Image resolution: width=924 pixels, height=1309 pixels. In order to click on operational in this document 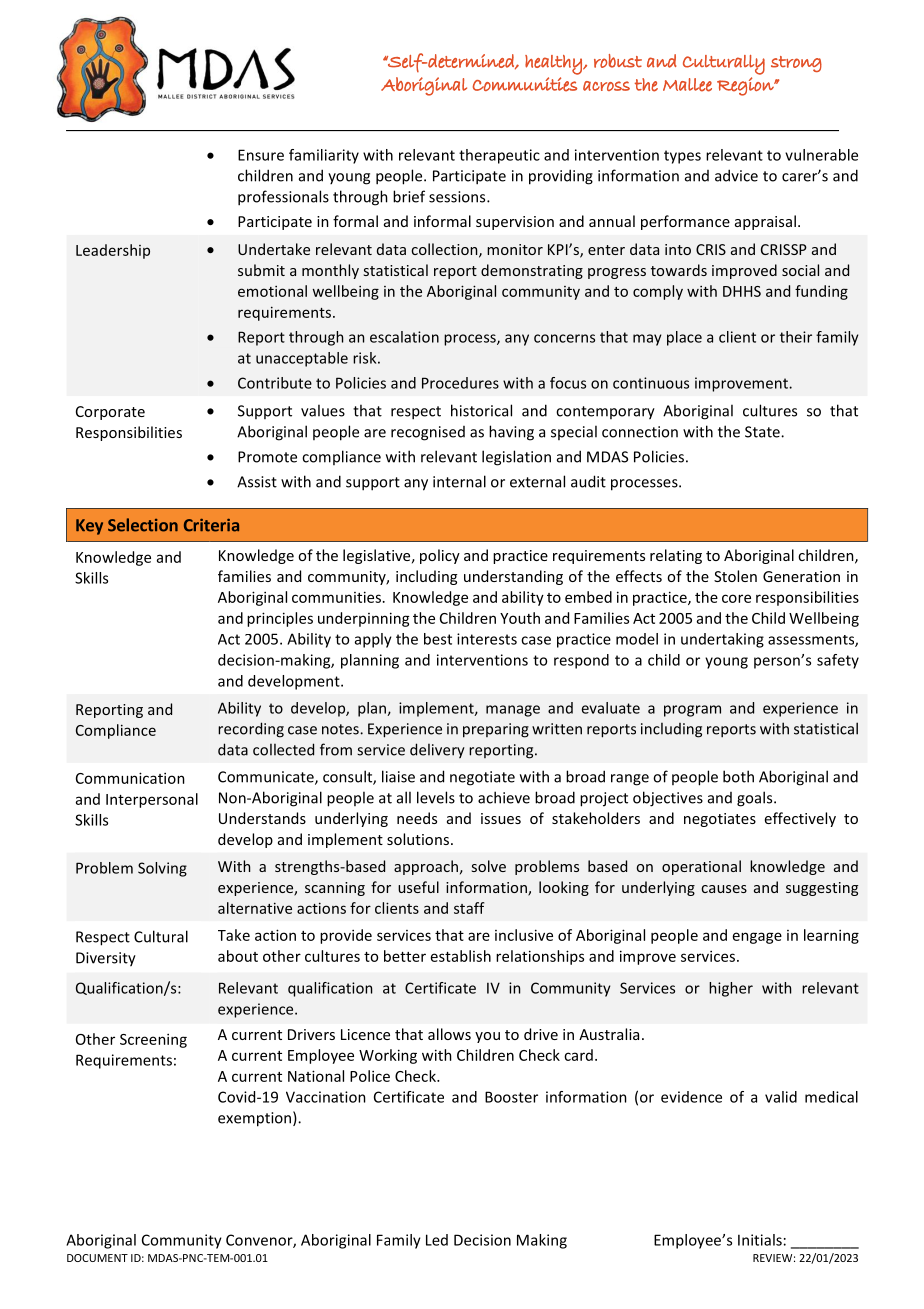, I will do `click(701, 867)`.
